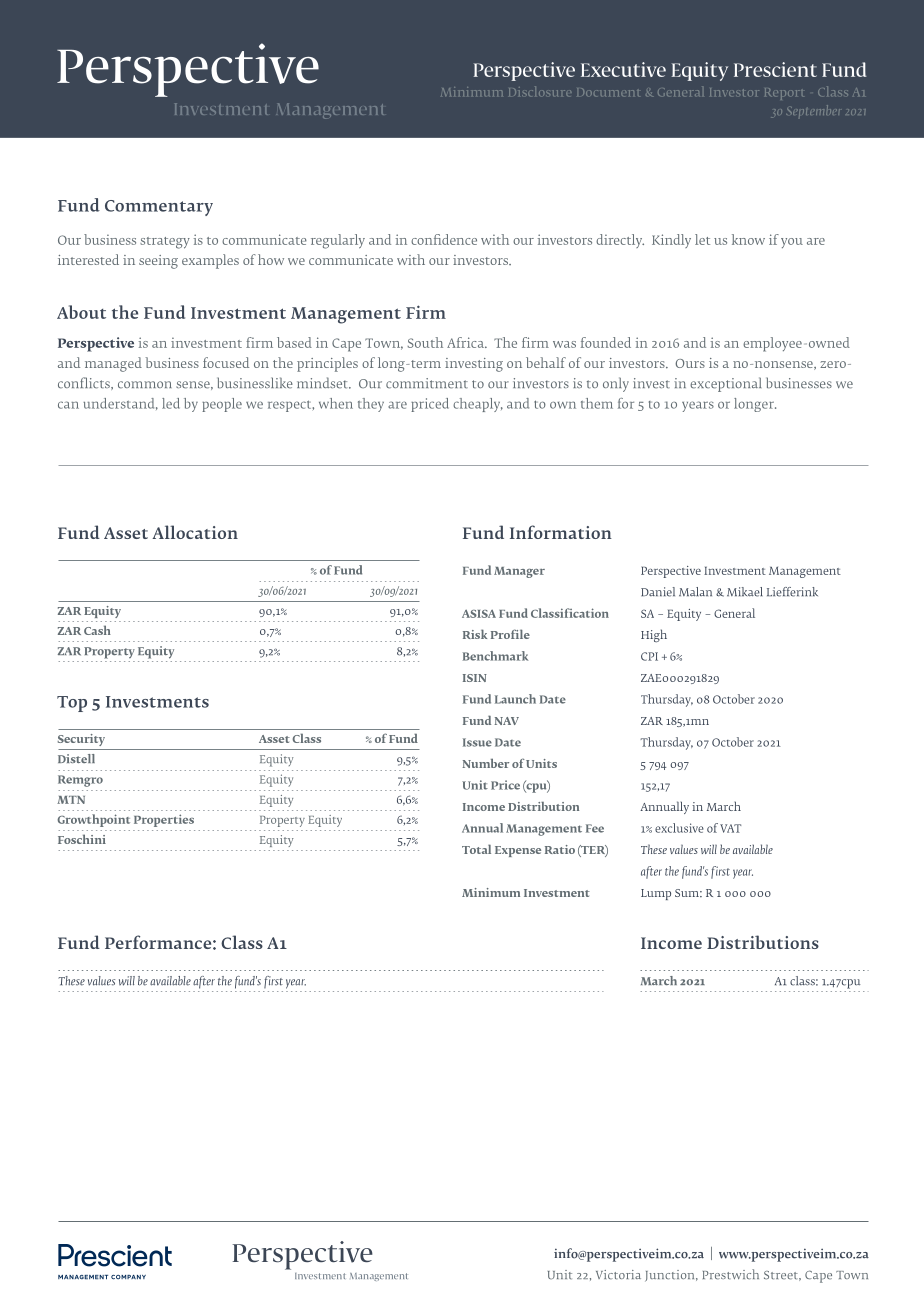  I want to click on Victoria, so click(618, 1275).
